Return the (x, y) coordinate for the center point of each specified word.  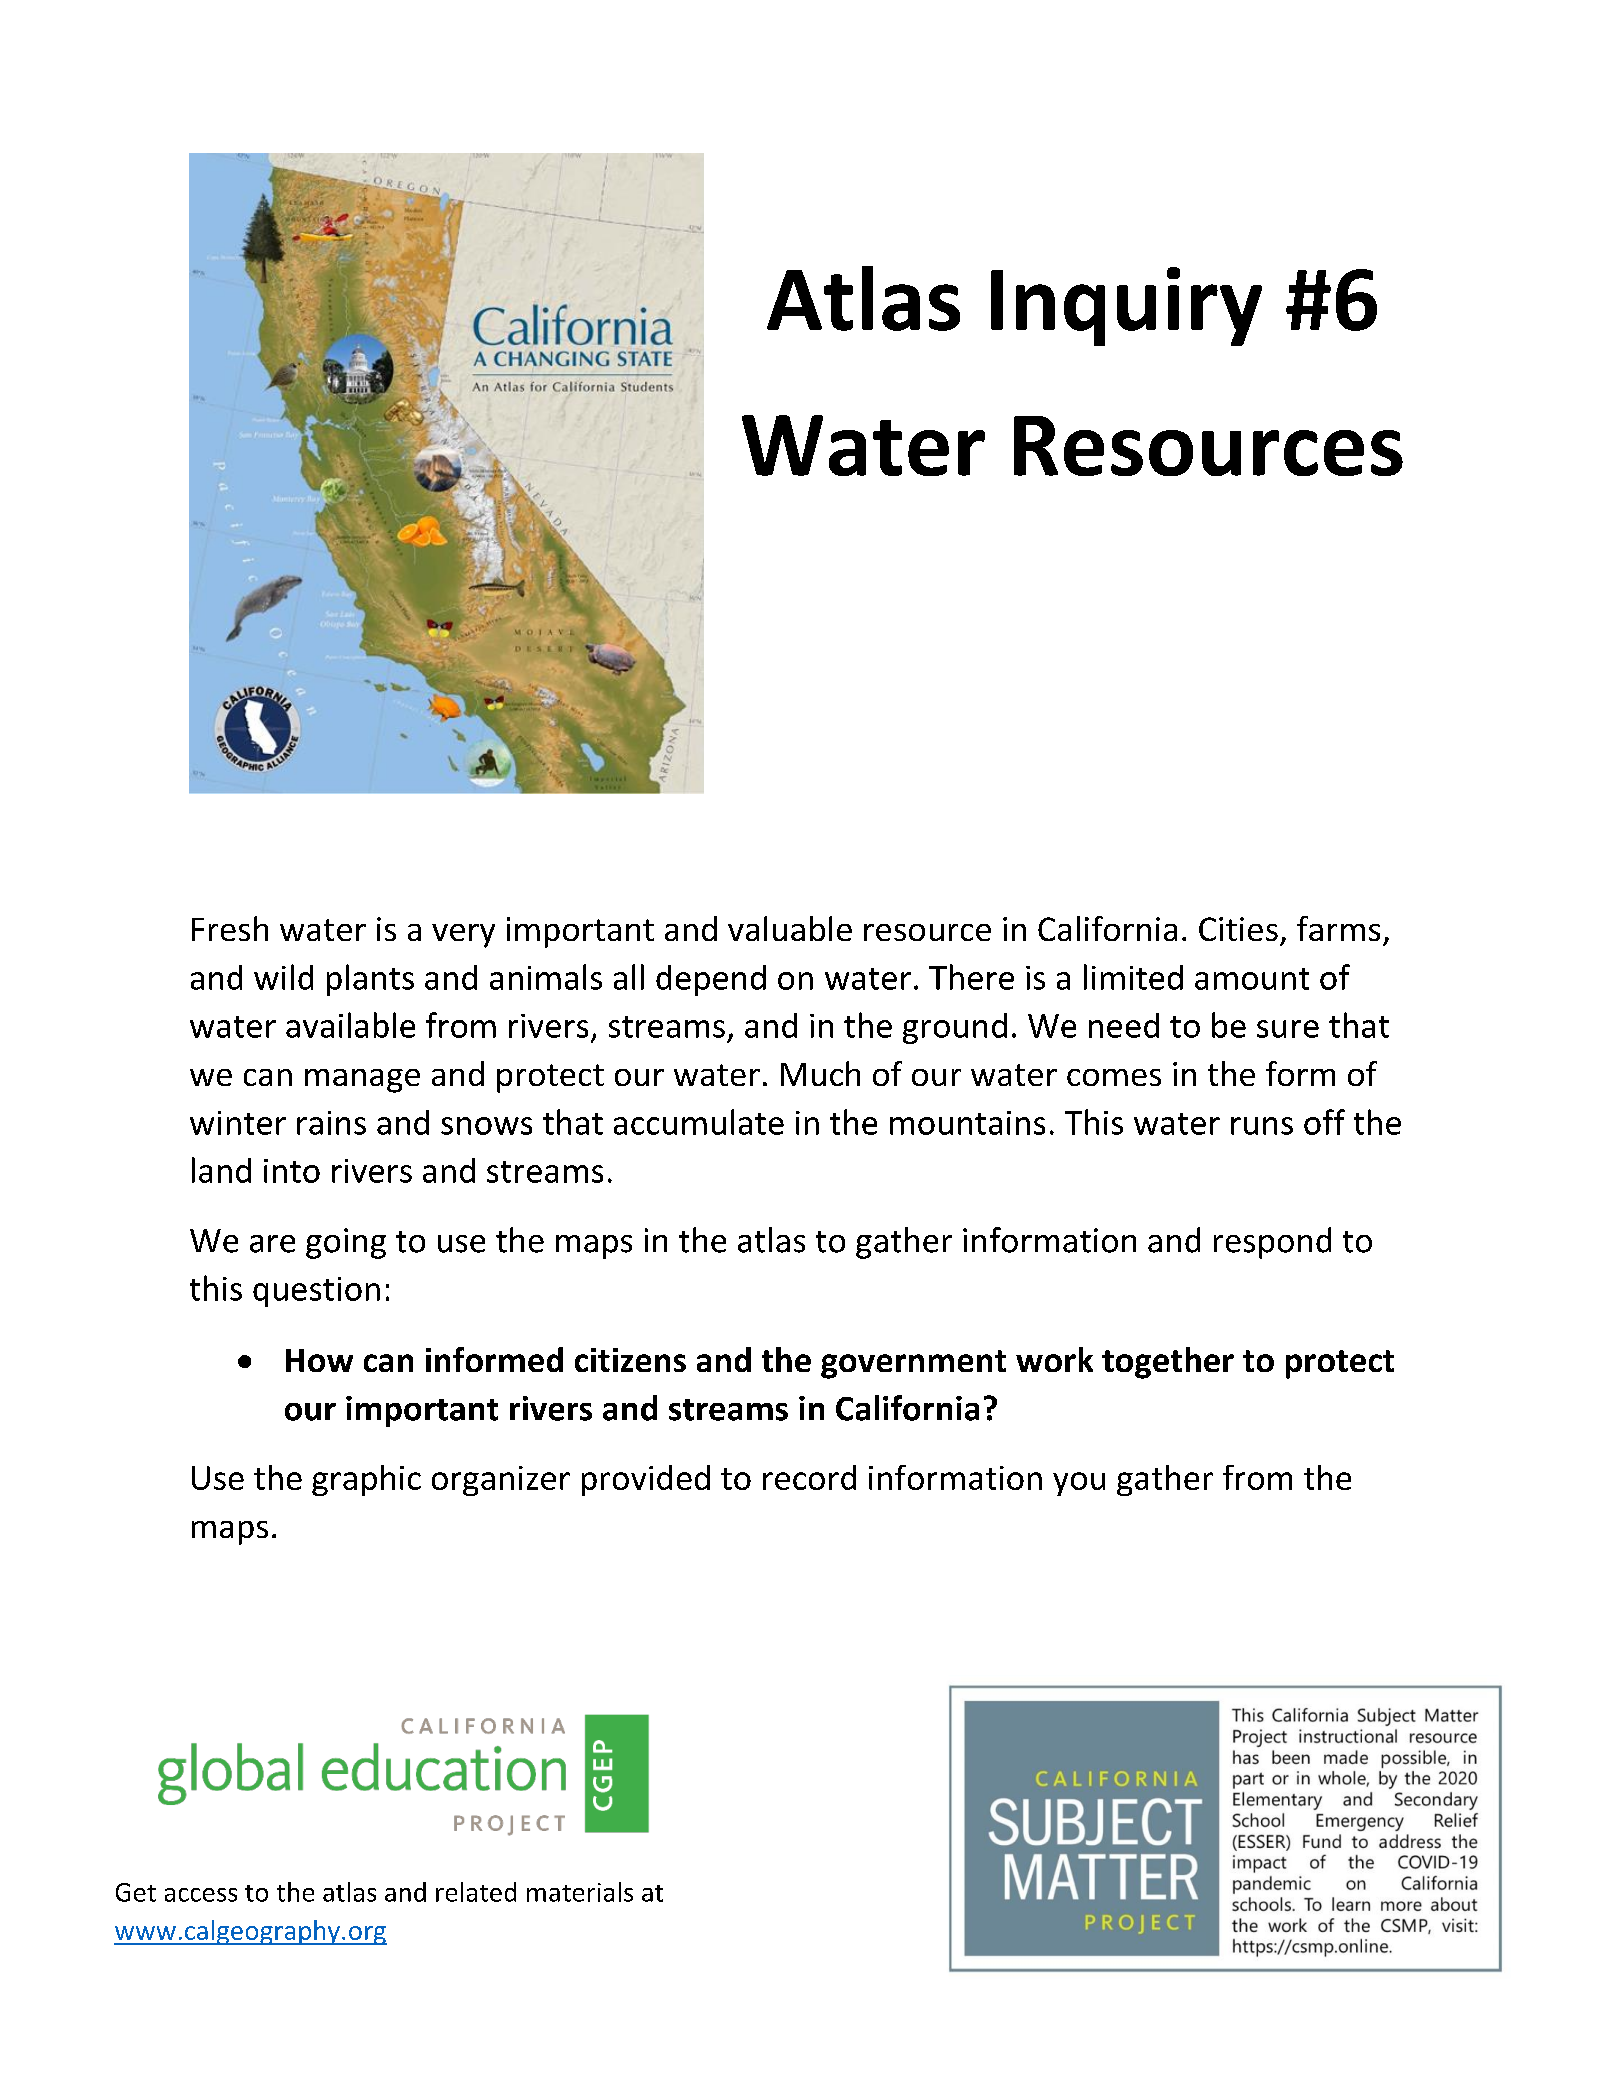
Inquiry (1126, 306)
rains (331, 1123)
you (1079, 1484)
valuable (790, 928)
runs (1262, 1126)
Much (820, 1073)
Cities (1238, 929)
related (476, 1892)
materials (580, 1892)
